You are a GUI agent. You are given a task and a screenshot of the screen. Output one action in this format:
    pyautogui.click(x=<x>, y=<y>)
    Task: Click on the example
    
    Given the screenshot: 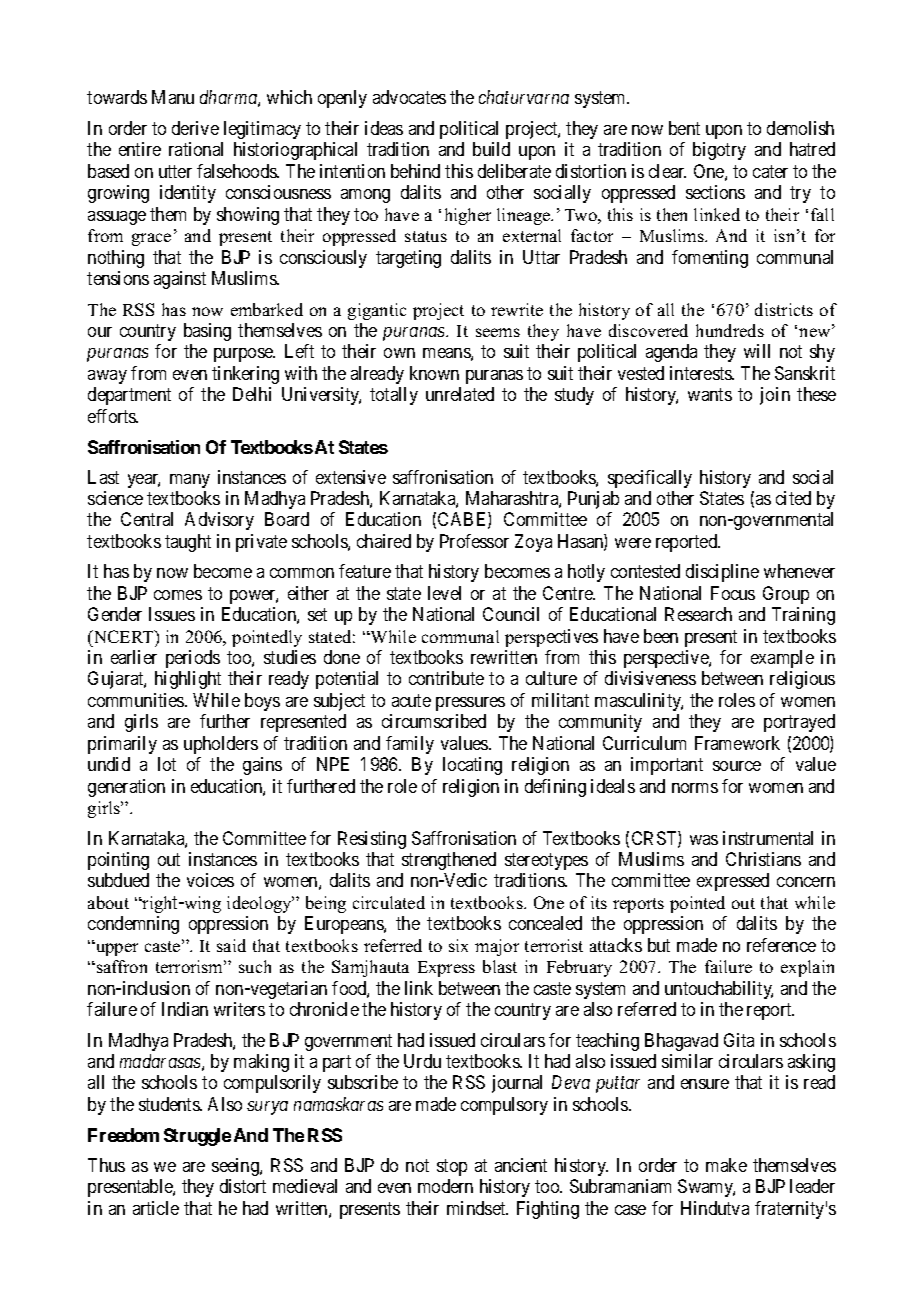 What is the action you would take?
    pyautogui.click(x=782, y=659)
